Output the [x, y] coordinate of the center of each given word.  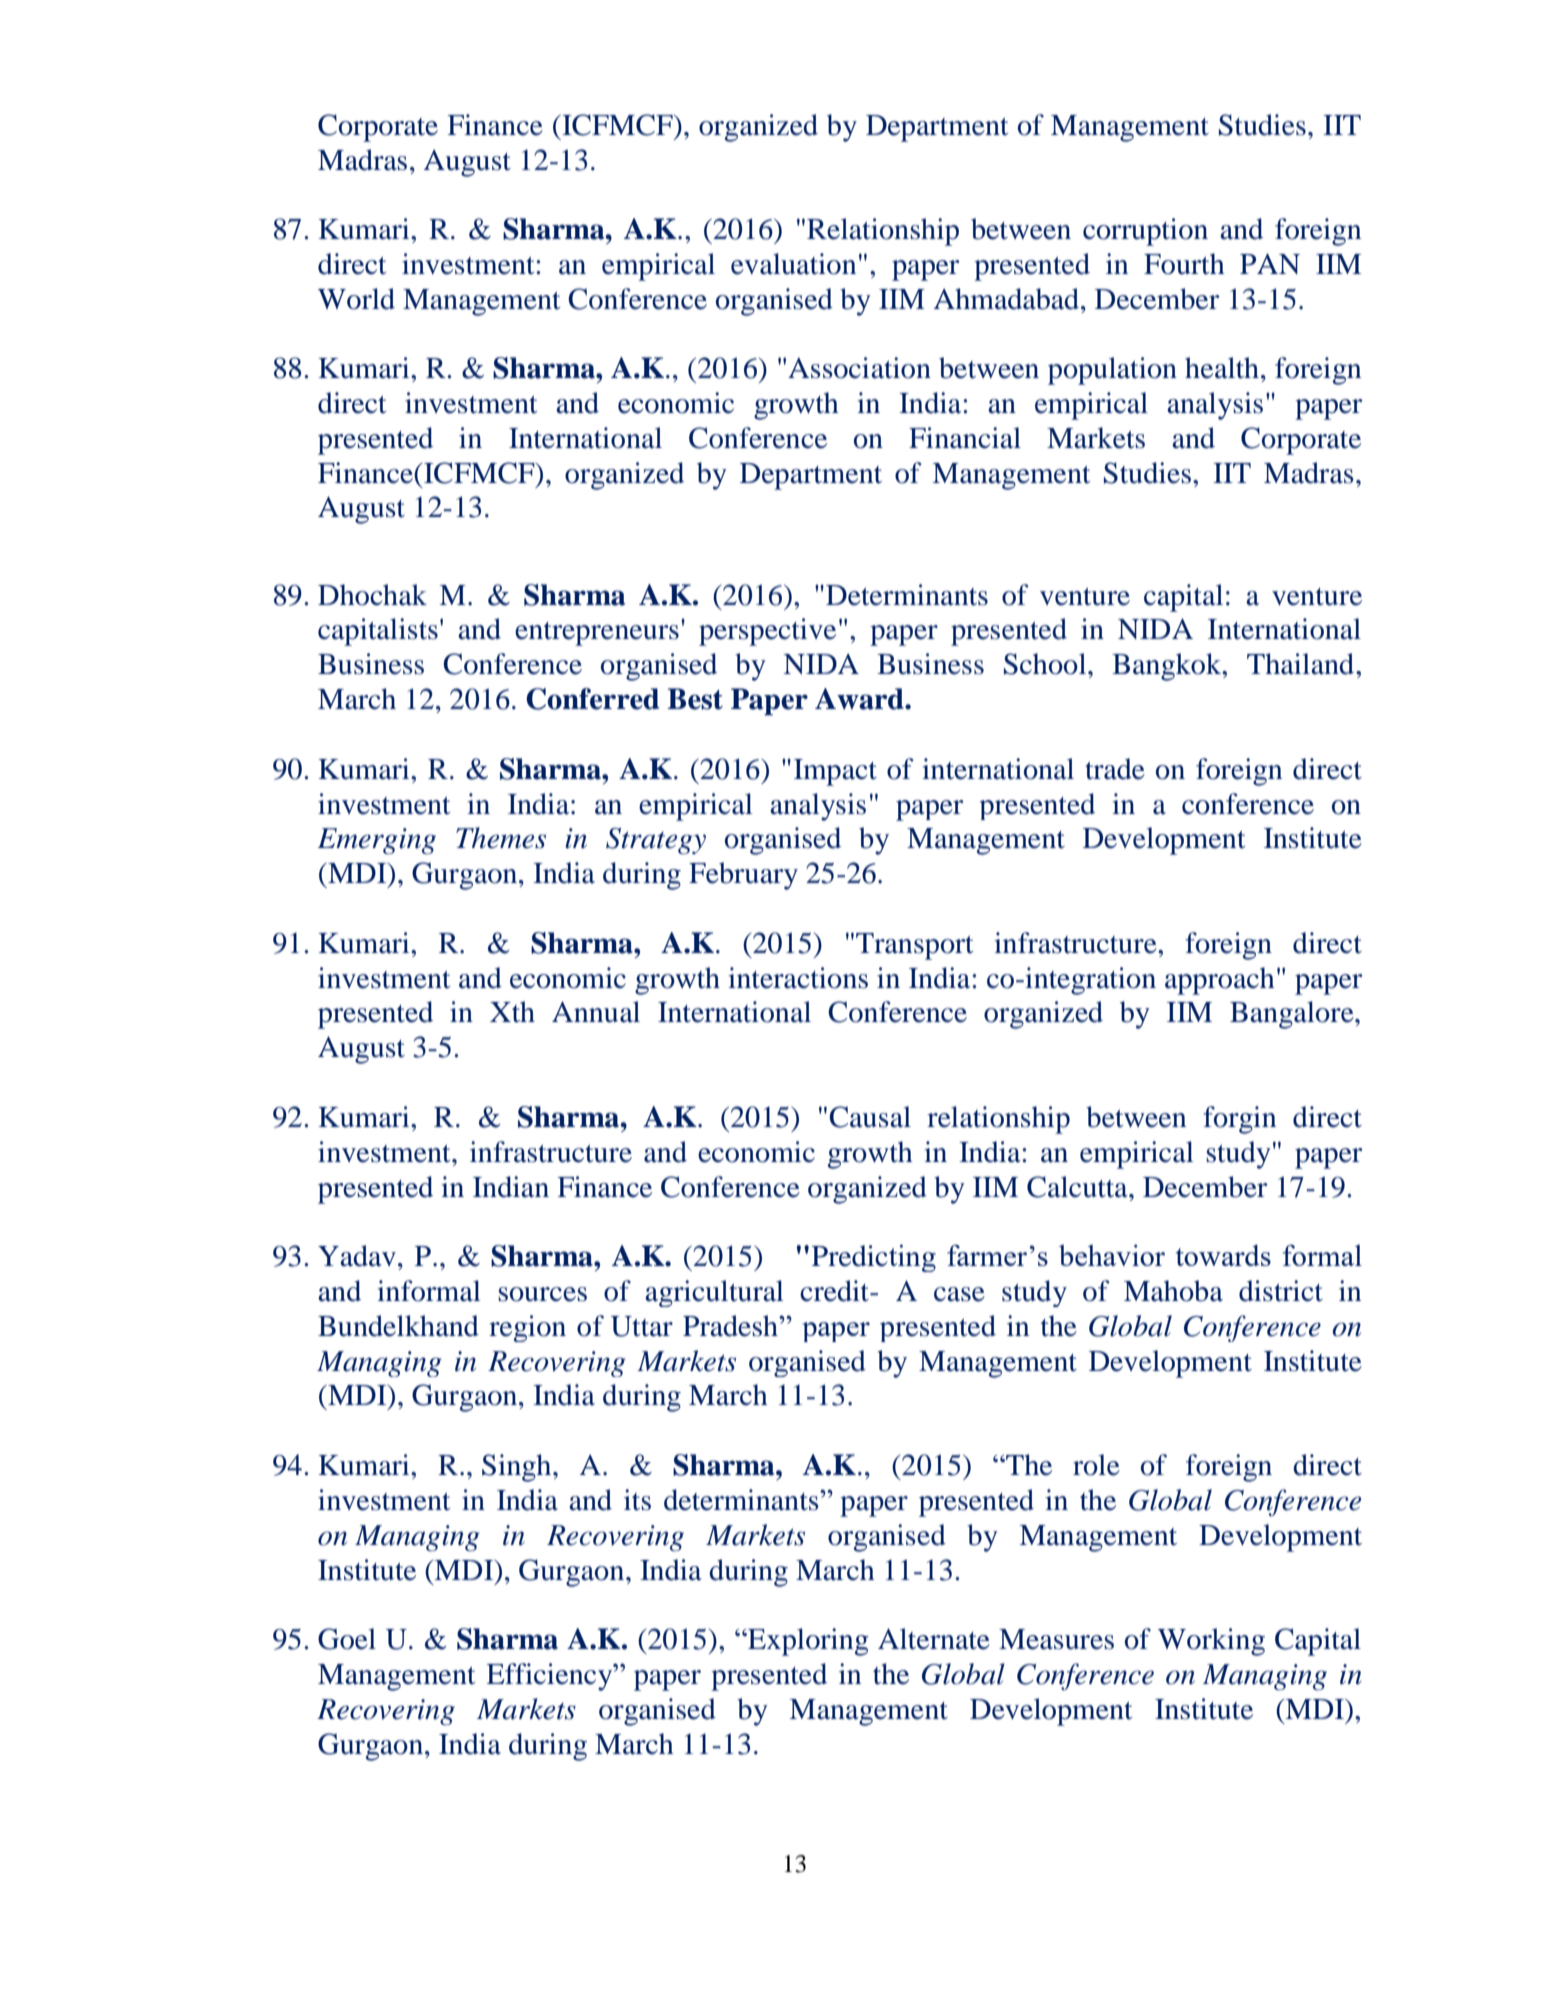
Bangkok [1168, 667]
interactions [798, 978]
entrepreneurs [597, 634]
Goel [347, 1639]
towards [1223, 1255]
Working [1211, 1642]
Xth [512, 1012]
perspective [767, 632]
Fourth [1184, 264]
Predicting [874, 1258]
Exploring [807, 1642]
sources [542, 1294]
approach [1220, 981]
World [356, 299]
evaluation [793, 264]
